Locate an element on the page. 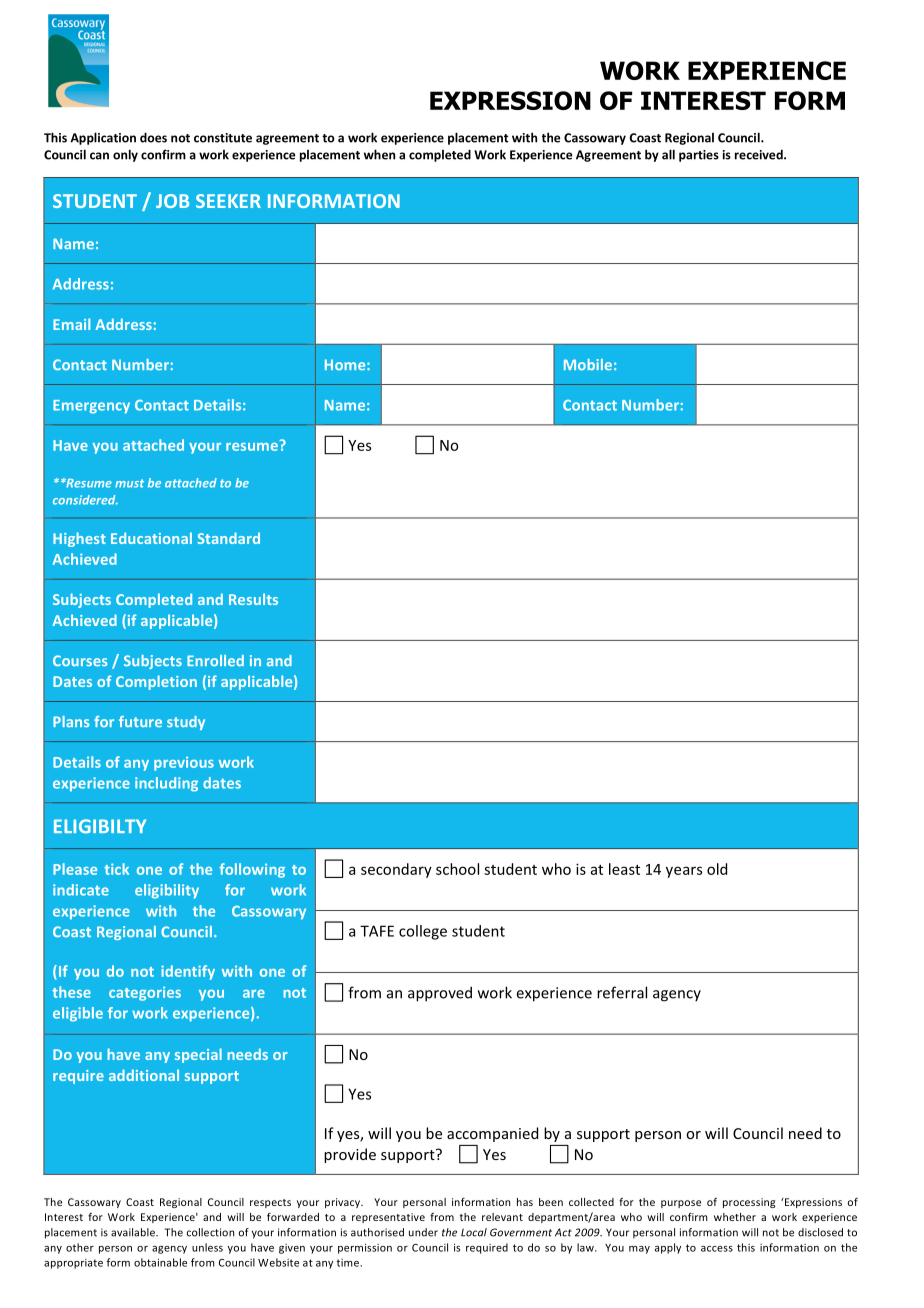 Image resolution: width=924 pixels, height=1308 pixels. old is located at coordinates (717, 869).
